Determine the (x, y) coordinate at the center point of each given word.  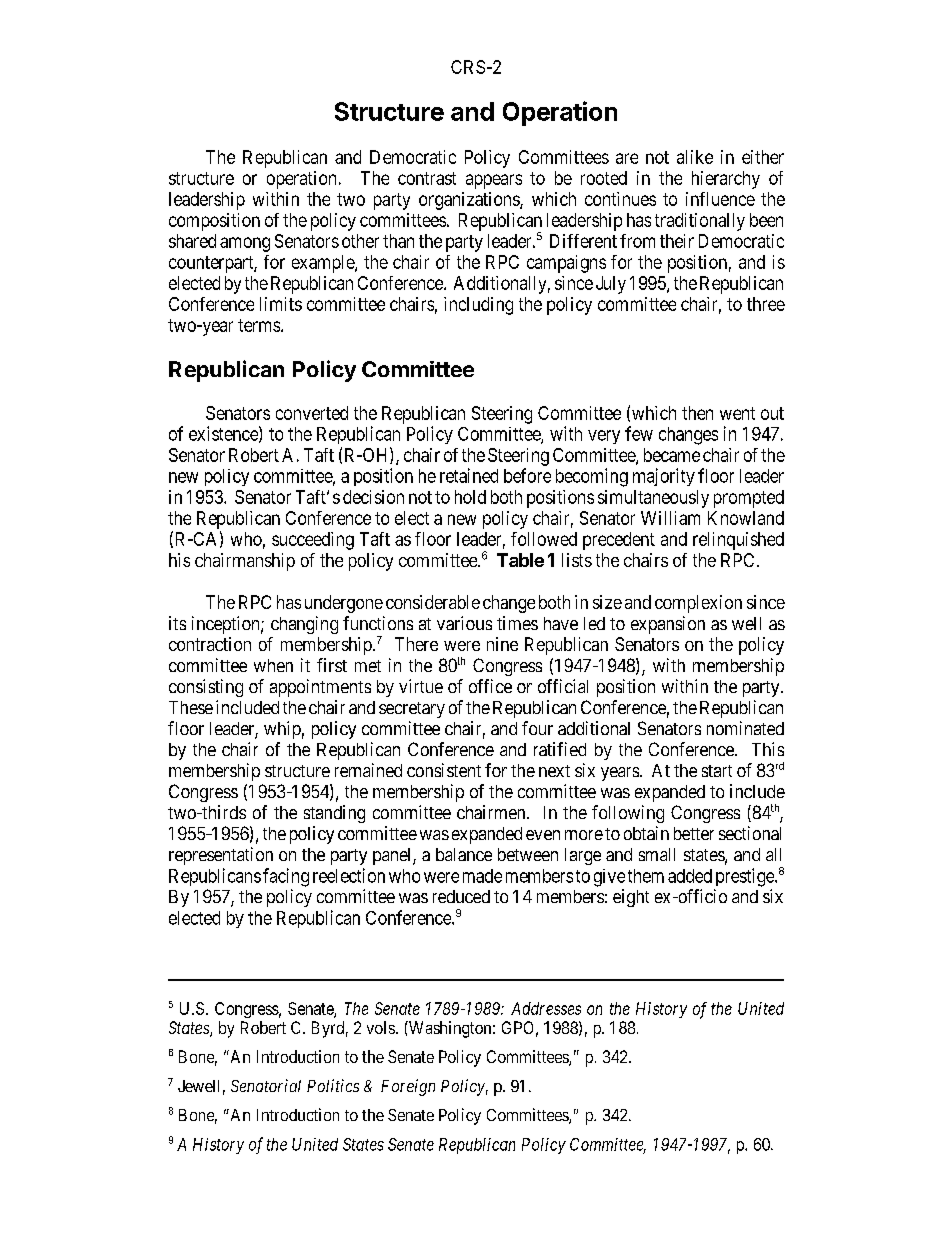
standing (334, 814)
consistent (444, 770)
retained (469, 475)
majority (664, 477)
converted (312, 413)
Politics (333, 1085)
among (245, 244)
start (717, 771)
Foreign (408, 1087)
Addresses (546, 1008)
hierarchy (726, 180)
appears (494, 181)
